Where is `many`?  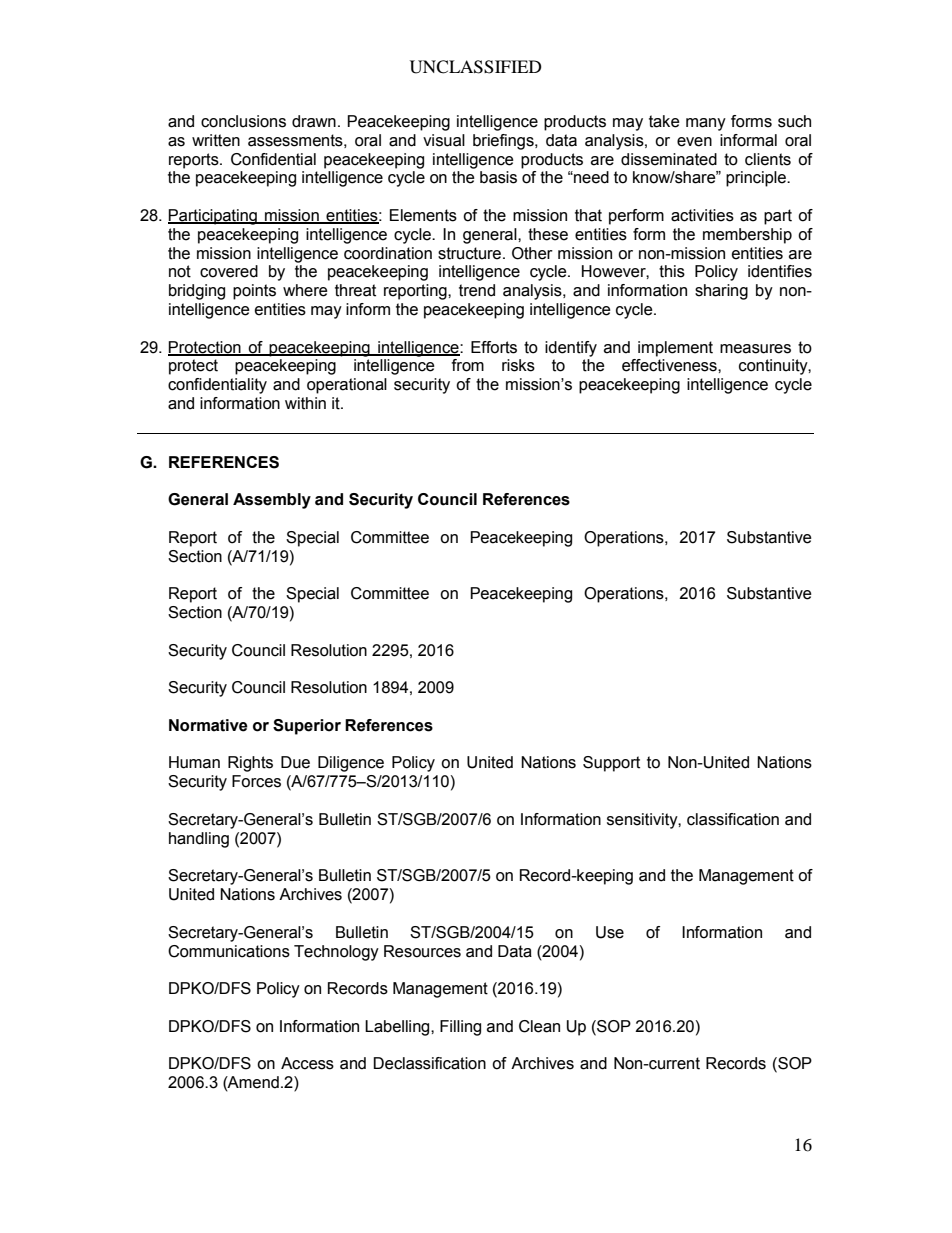 many is located at coordinates (706, 124).
